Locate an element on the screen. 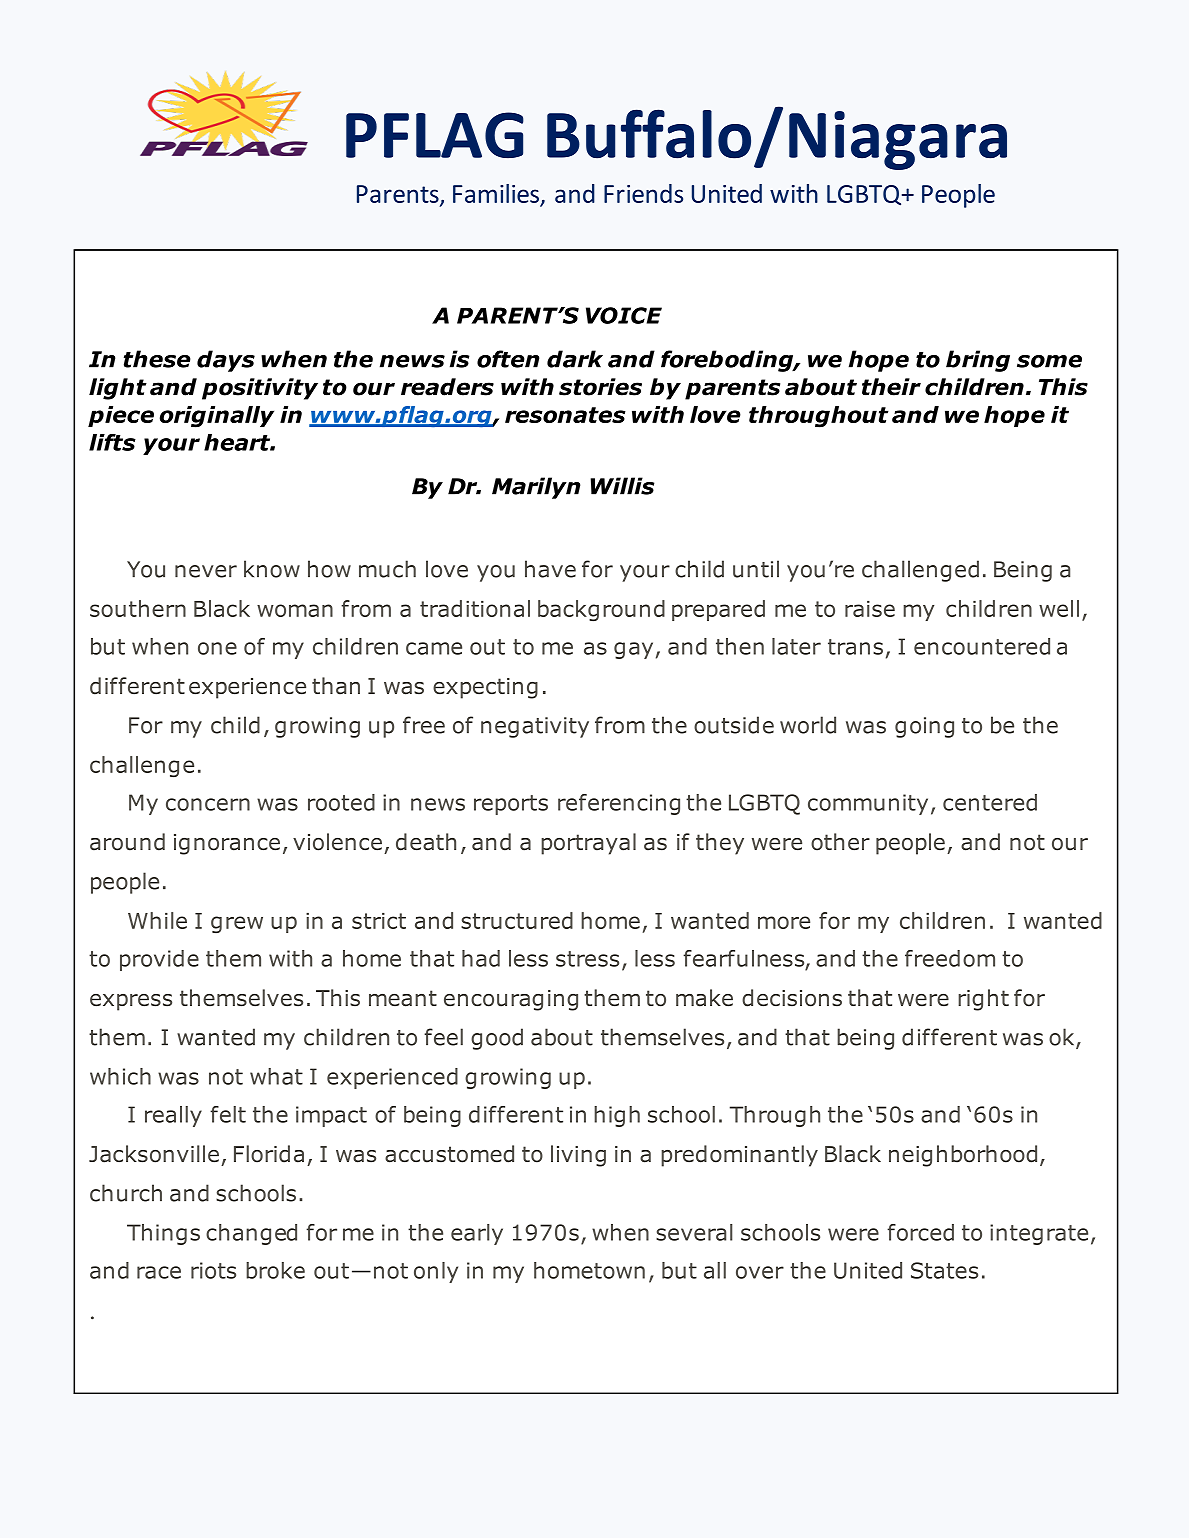 This screenshot has width=1189, height=1538. changed is located at coordinates (251, 1234).
